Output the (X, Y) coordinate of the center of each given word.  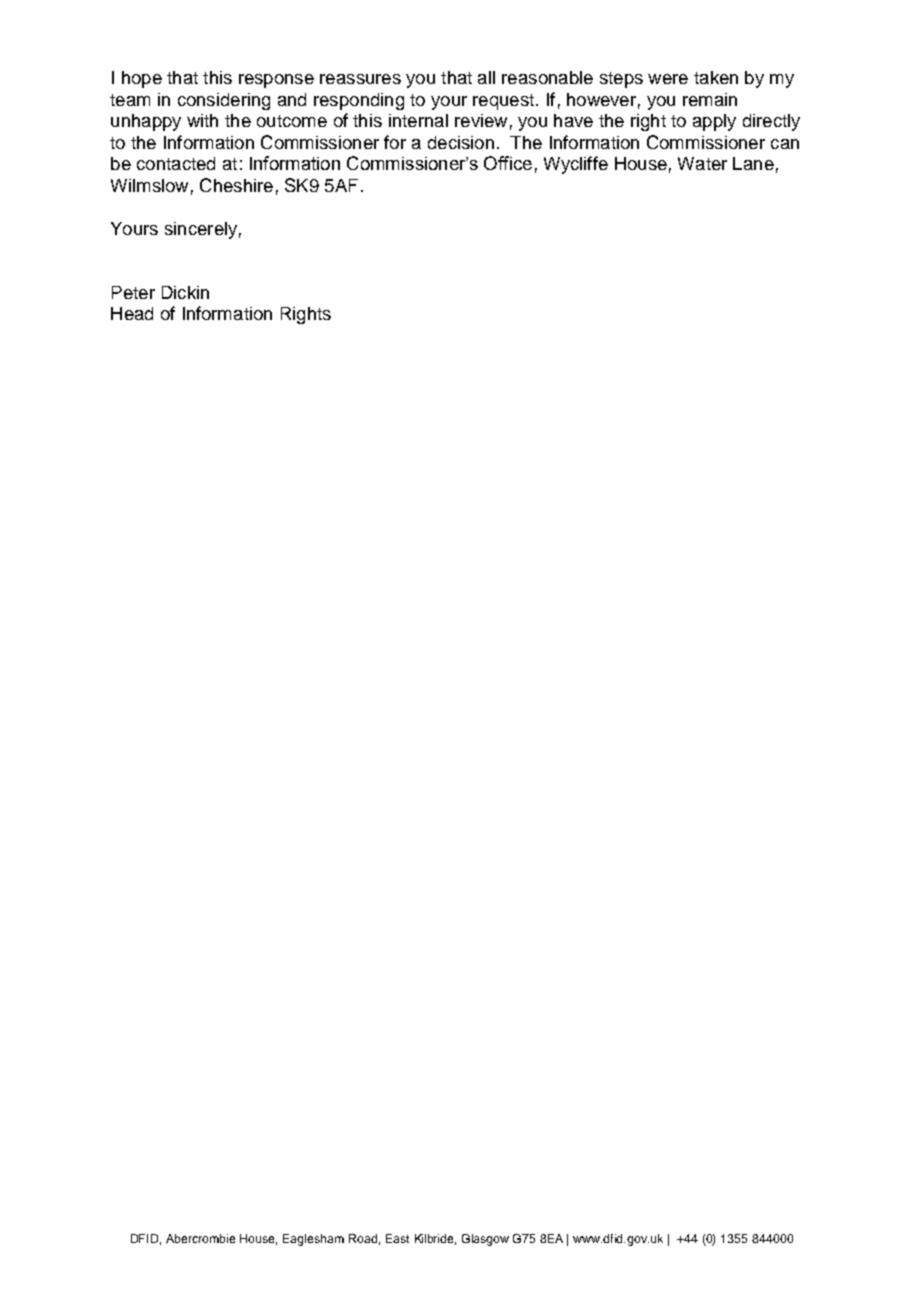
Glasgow (485, 1240)
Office (508, 163)
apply (714, 122)
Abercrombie (200, 1238)
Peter (133, 292)
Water (702, 163)
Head (132, 313)
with (202, 120)
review (481, 120)
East (397, 1238)
